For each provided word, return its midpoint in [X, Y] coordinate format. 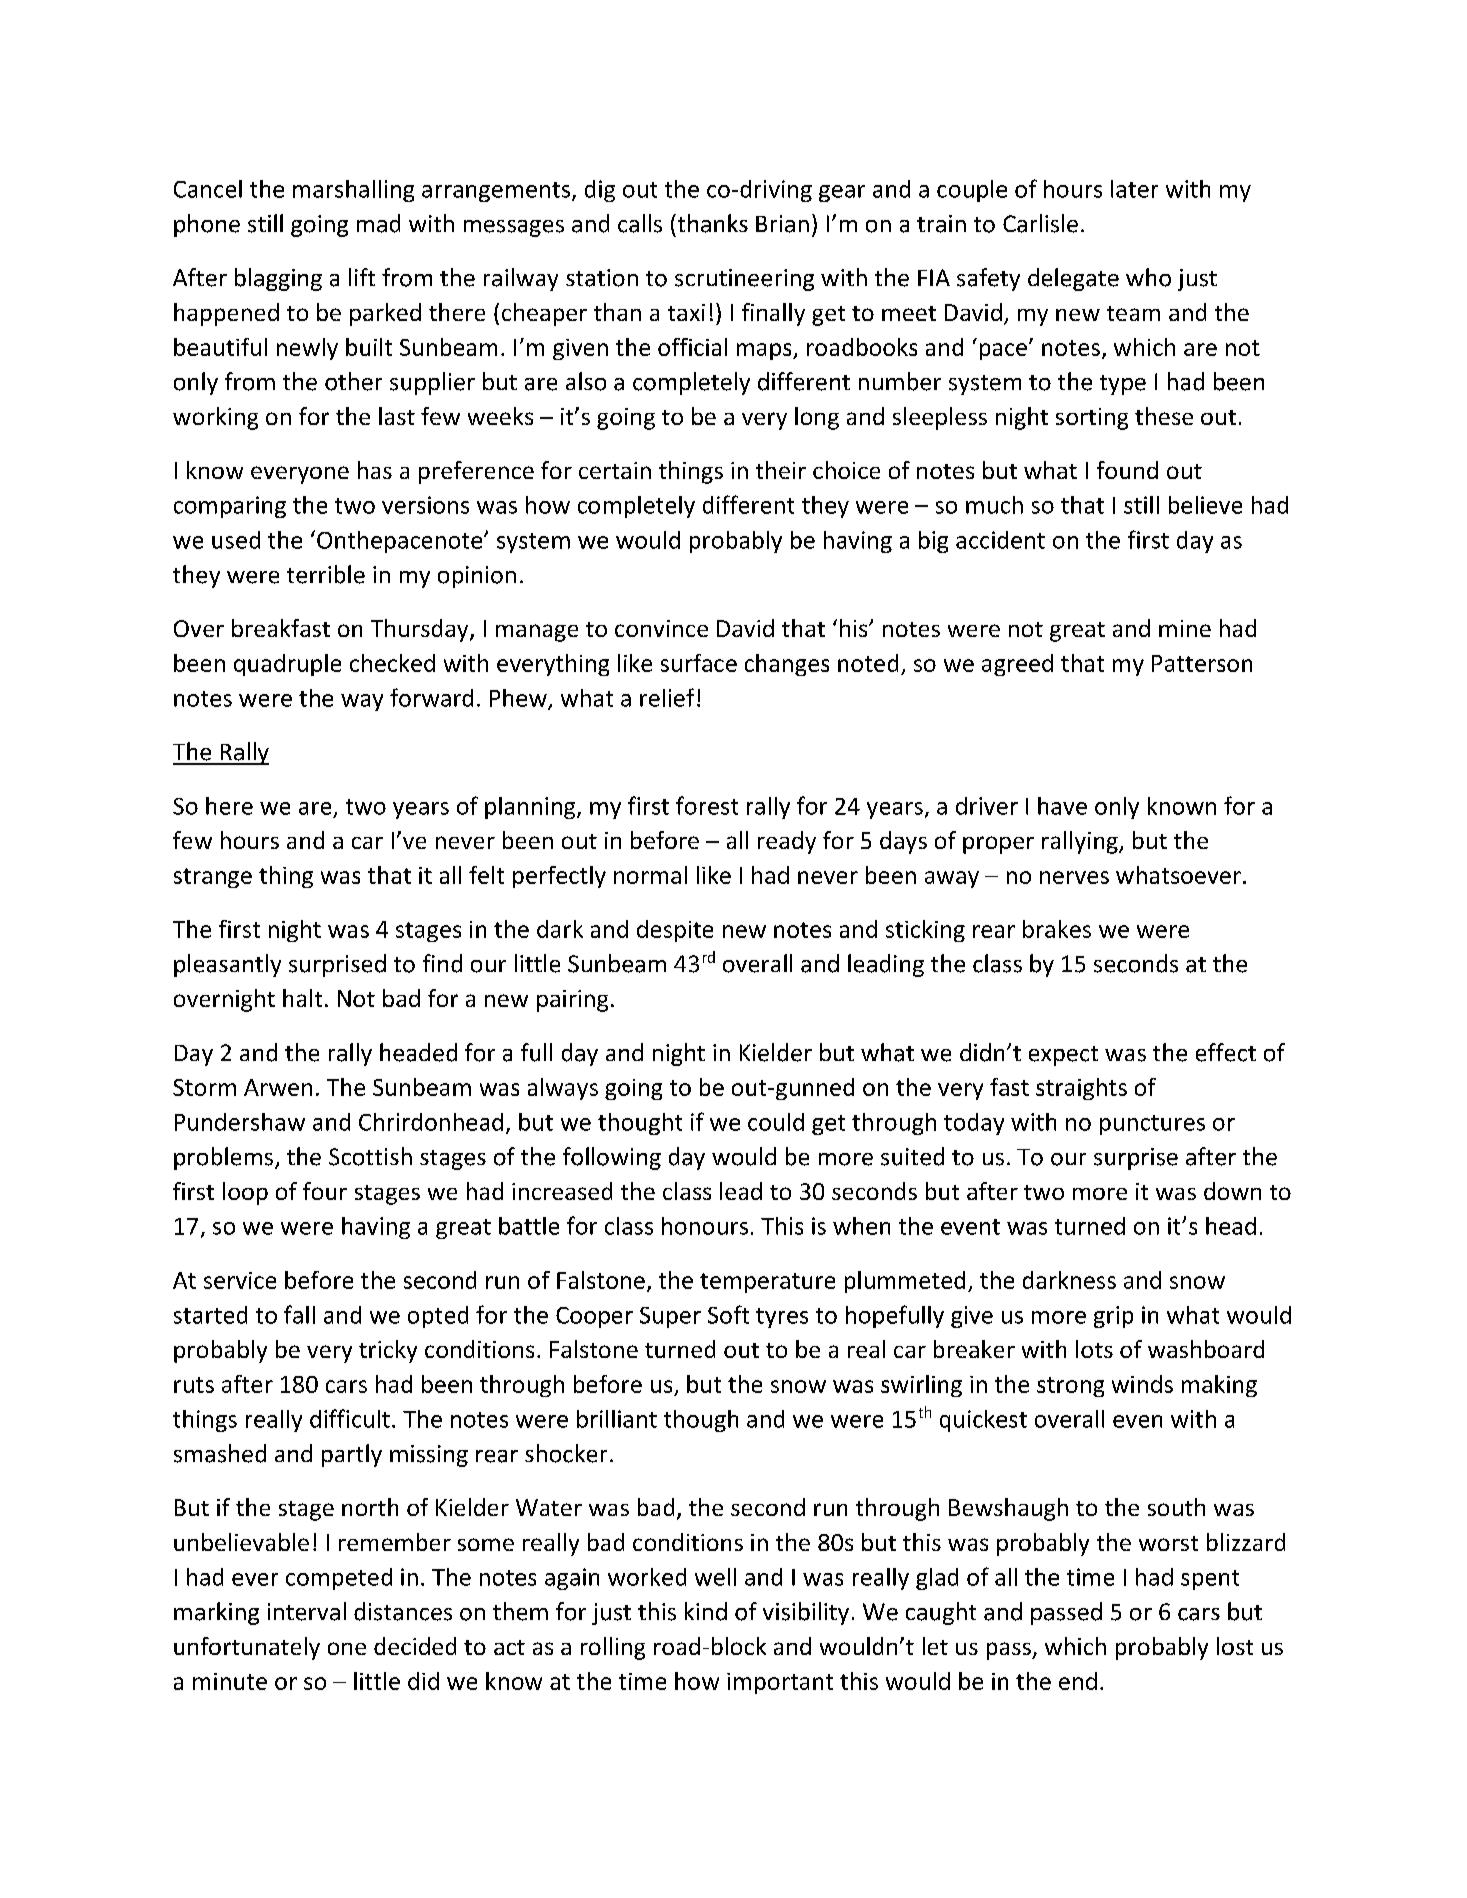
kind [706, 1611]
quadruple [287, 665]
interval [307, 1611]
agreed [1017, 665]
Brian [782, 224]
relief [667, 697]
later [1134, 189]
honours [705, 1226]
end [1078, 1681]
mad [378, 223]
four [325, 1191]
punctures [1152, 1125]
